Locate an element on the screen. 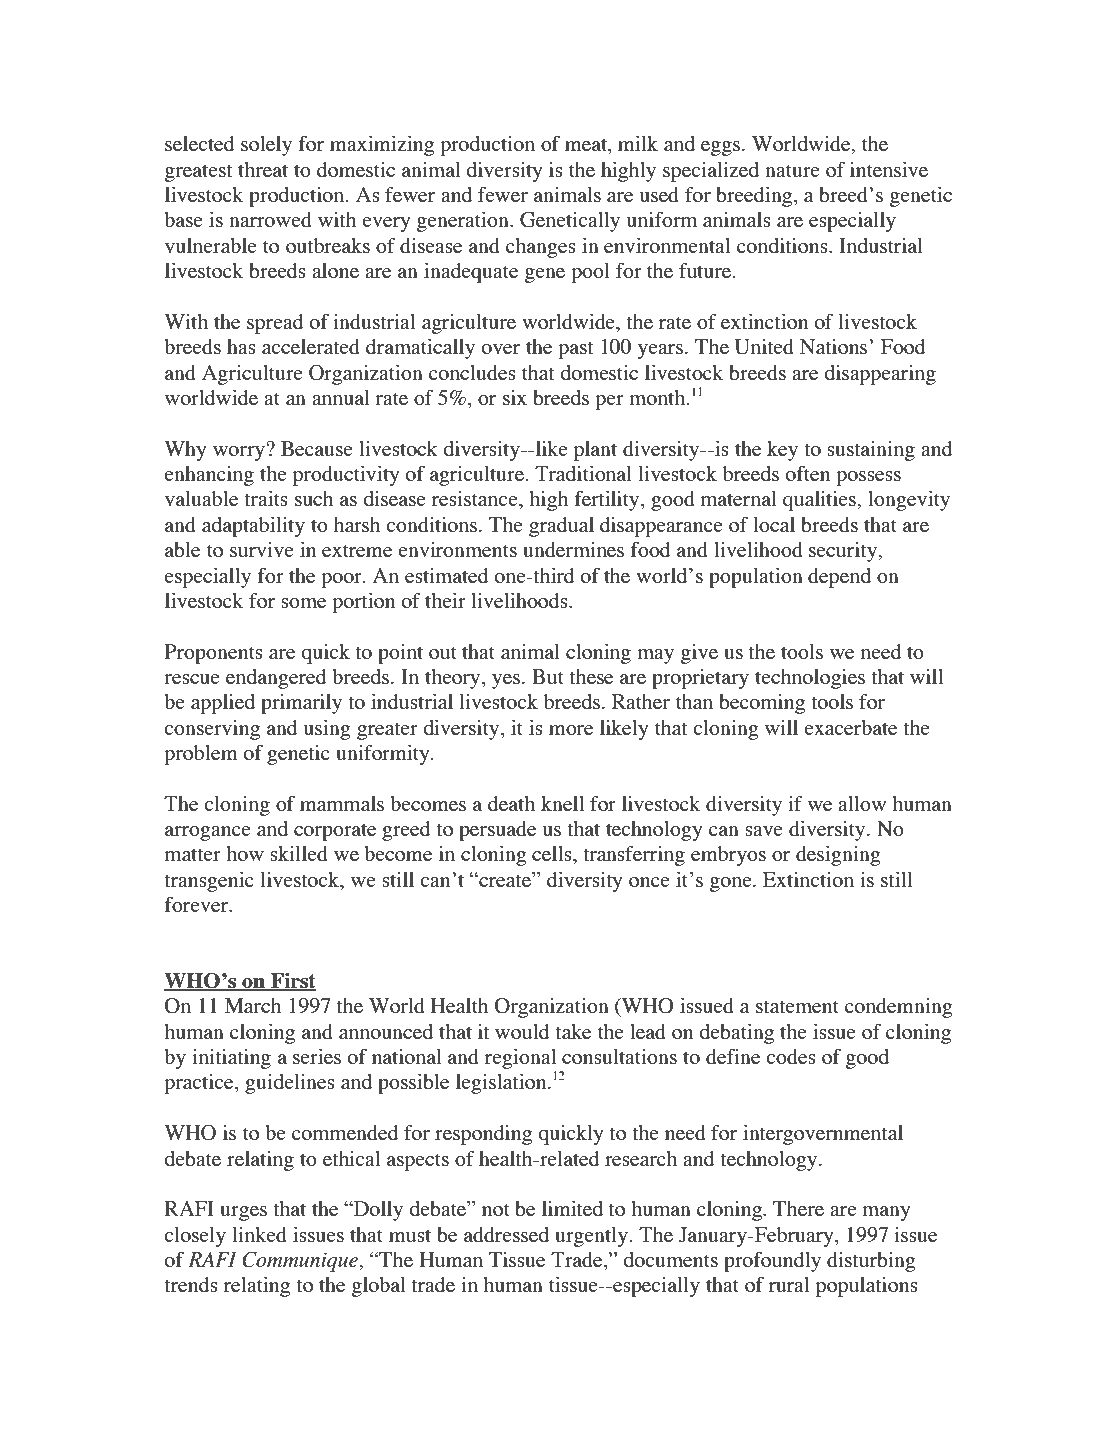  addressed is located at coordinates (506, 1234).
